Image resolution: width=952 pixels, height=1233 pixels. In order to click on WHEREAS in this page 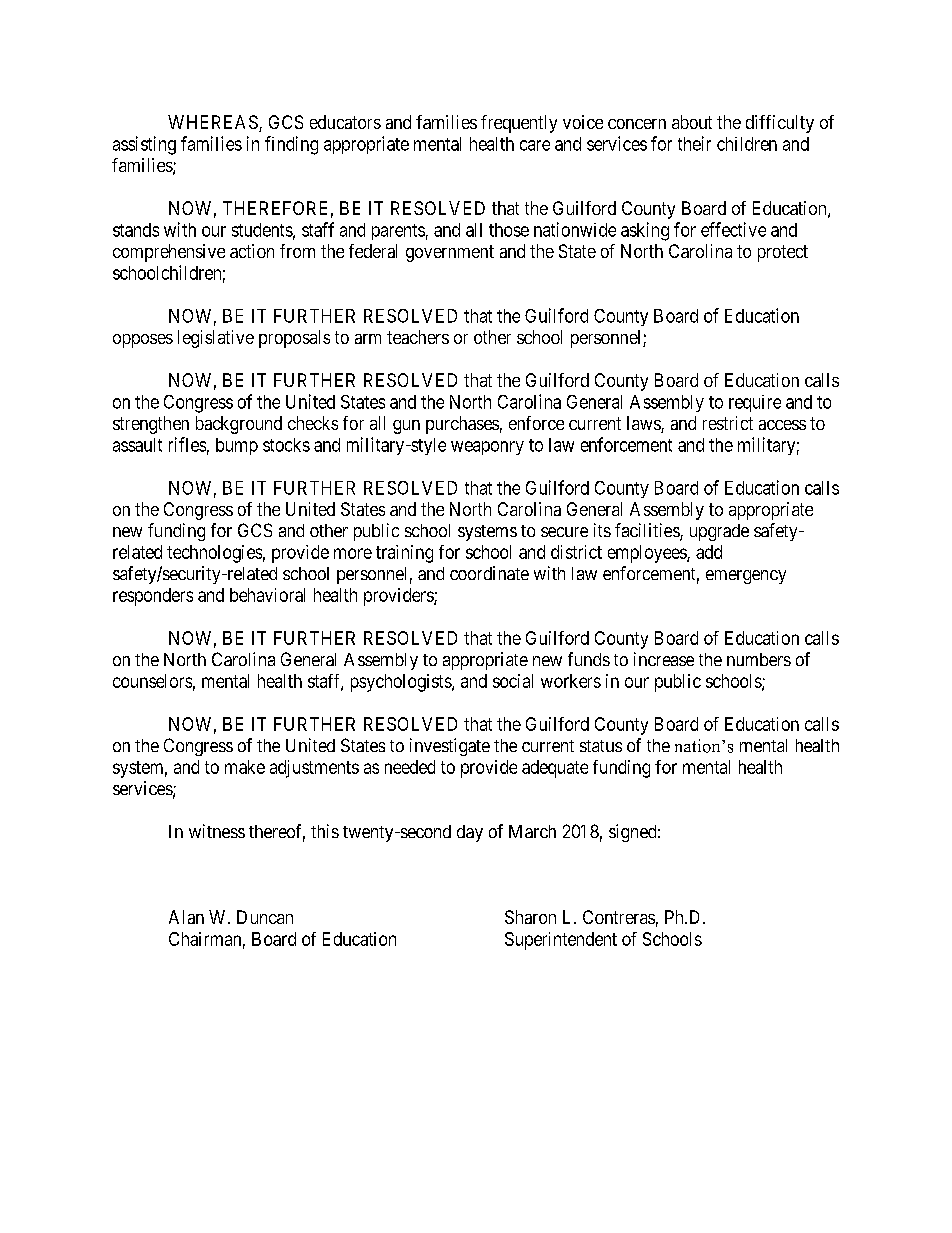, I will do `click(214, 123)`.
